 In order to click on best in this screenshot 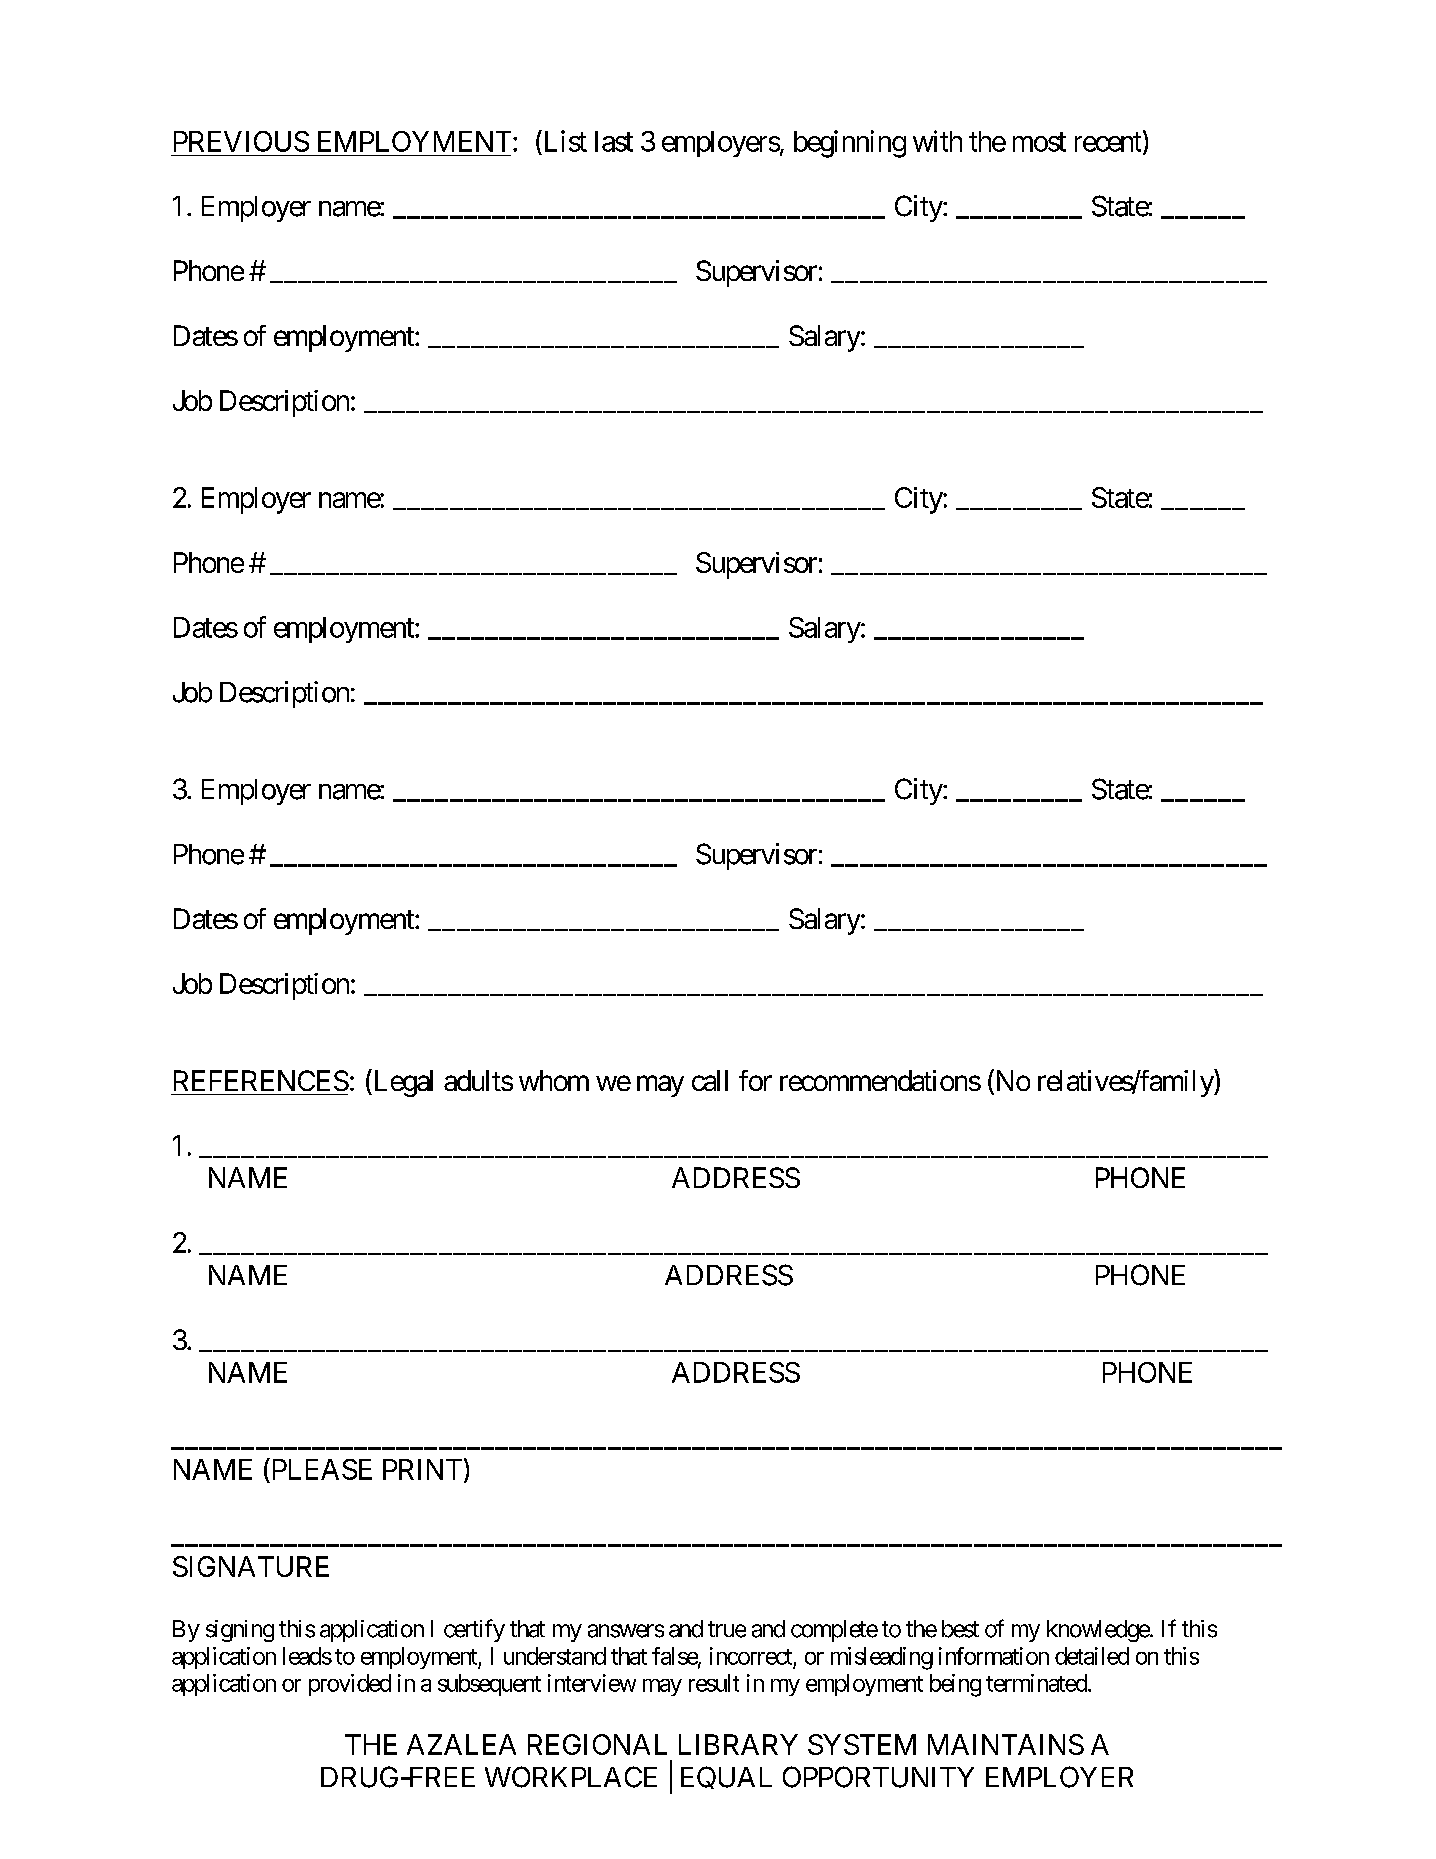, I will do `click(960, 1629)`.
